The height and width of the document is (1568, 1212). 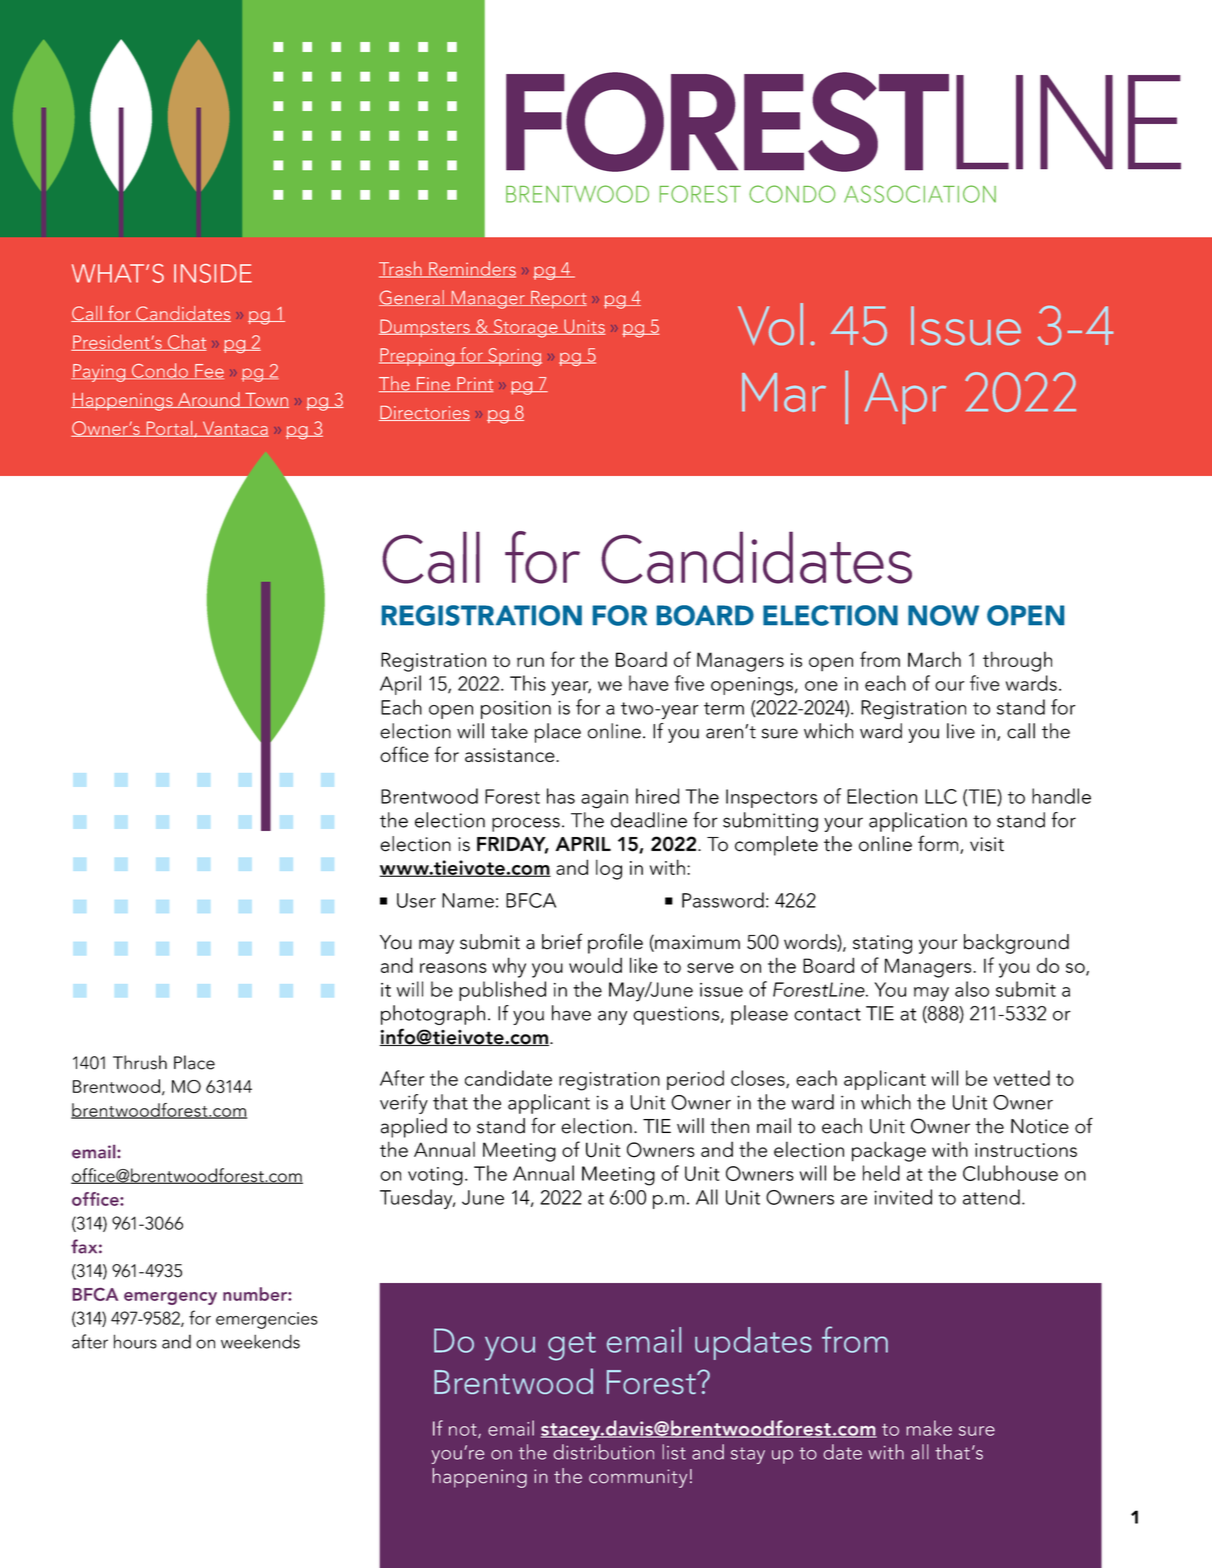 I want to click on weekends, so click(x=260, y=1341).
